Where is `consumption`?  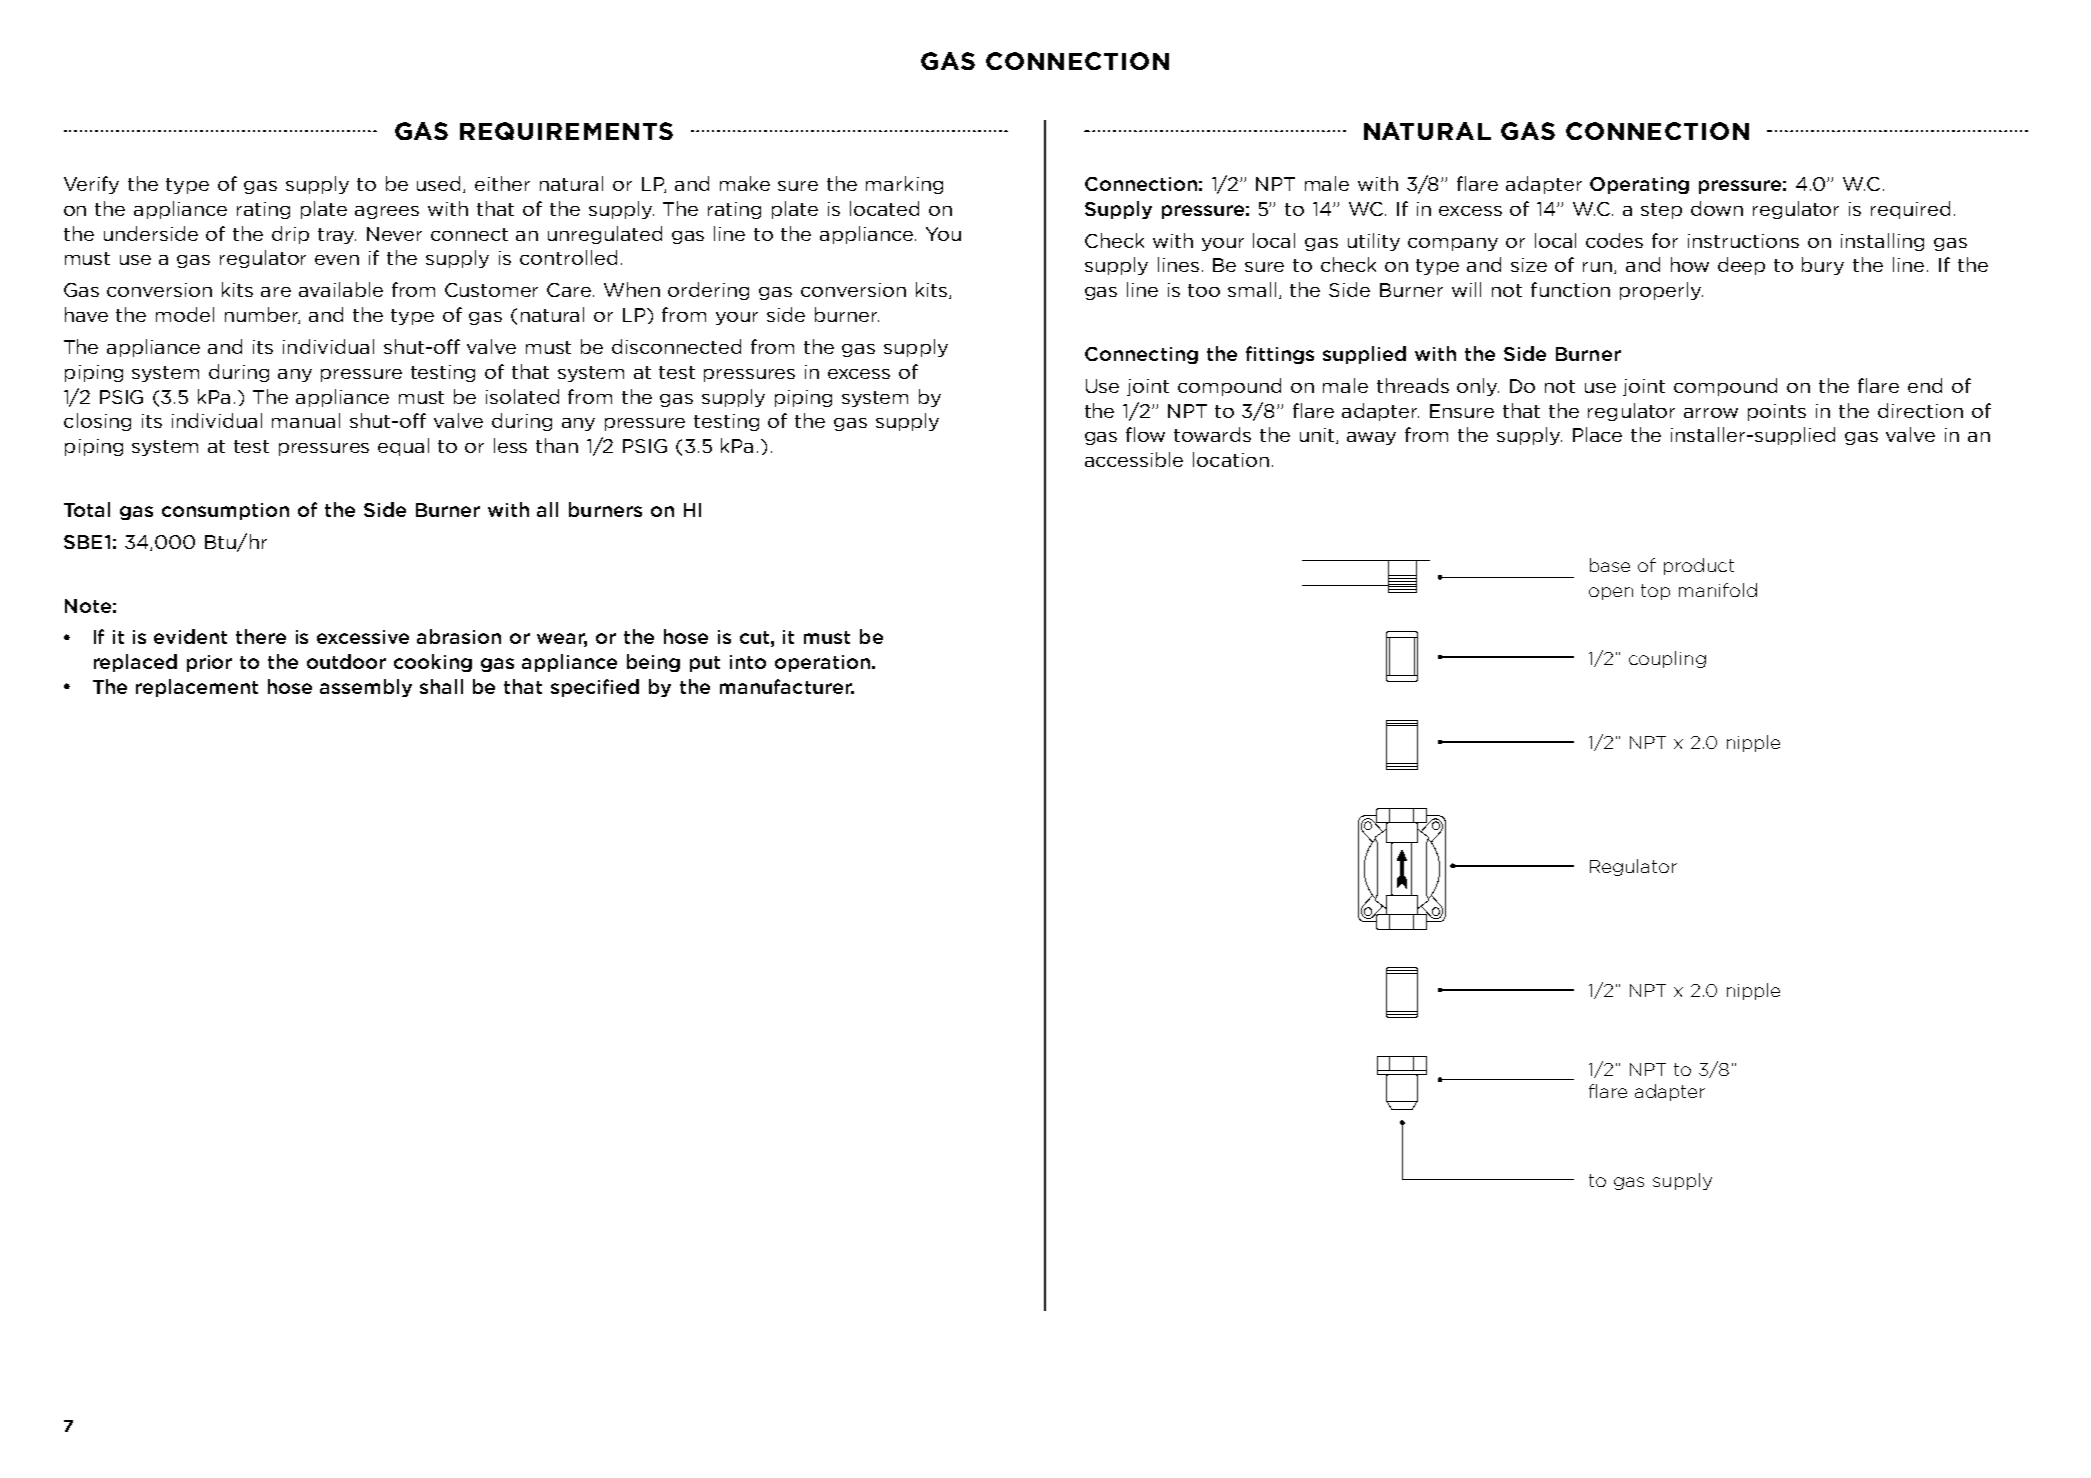
consumption is located at coordinates (225, 511).
